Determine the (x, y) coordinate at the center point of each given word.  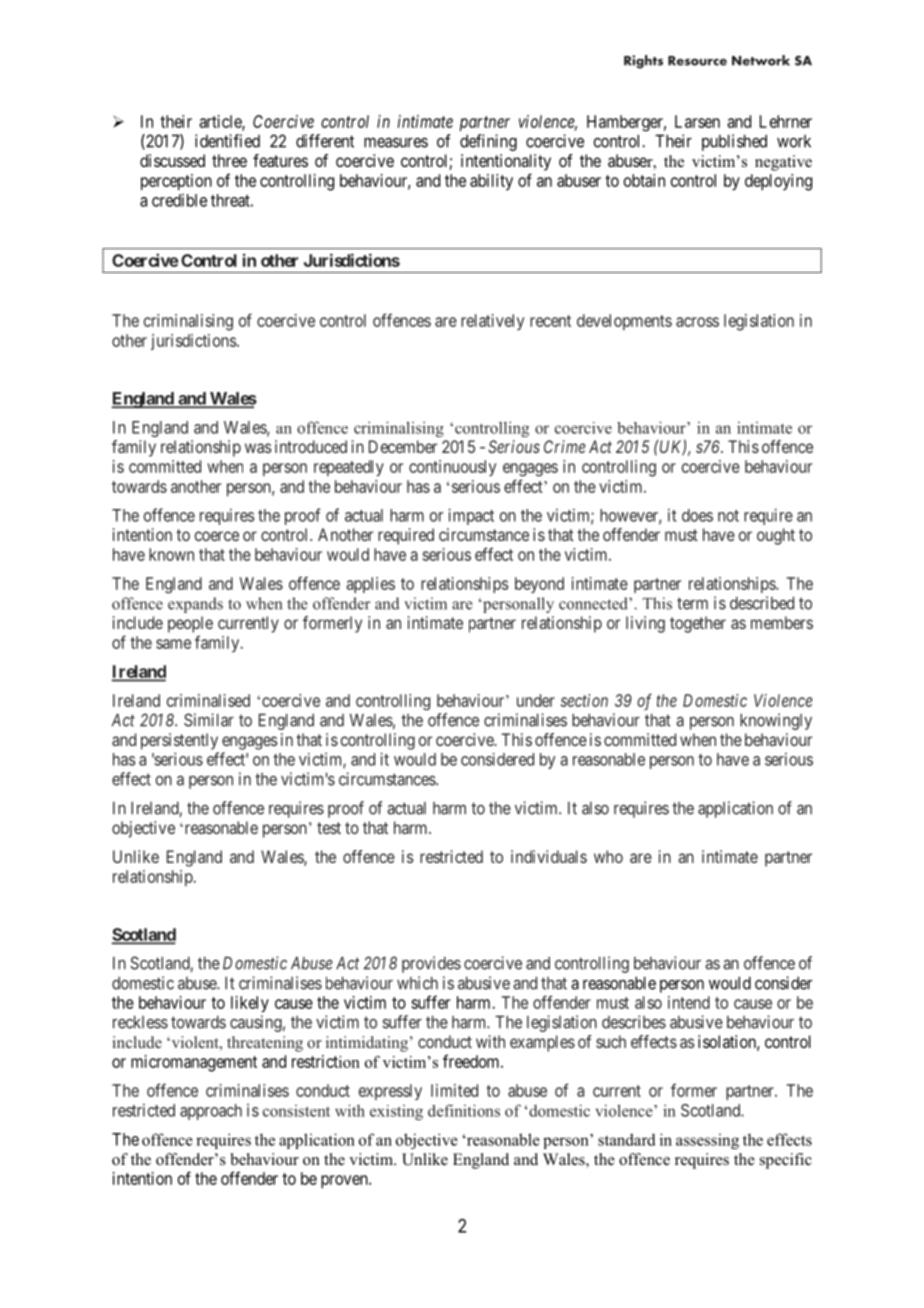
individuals (549, 856)
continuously (452, 468)
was (258, 448)
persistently (179, 741)
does (697, 515)
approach (211, 1112)
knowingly (776, 721)
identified (227, 141)
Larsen (697, 121)
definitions (464, 1110)
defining (488, 142)
